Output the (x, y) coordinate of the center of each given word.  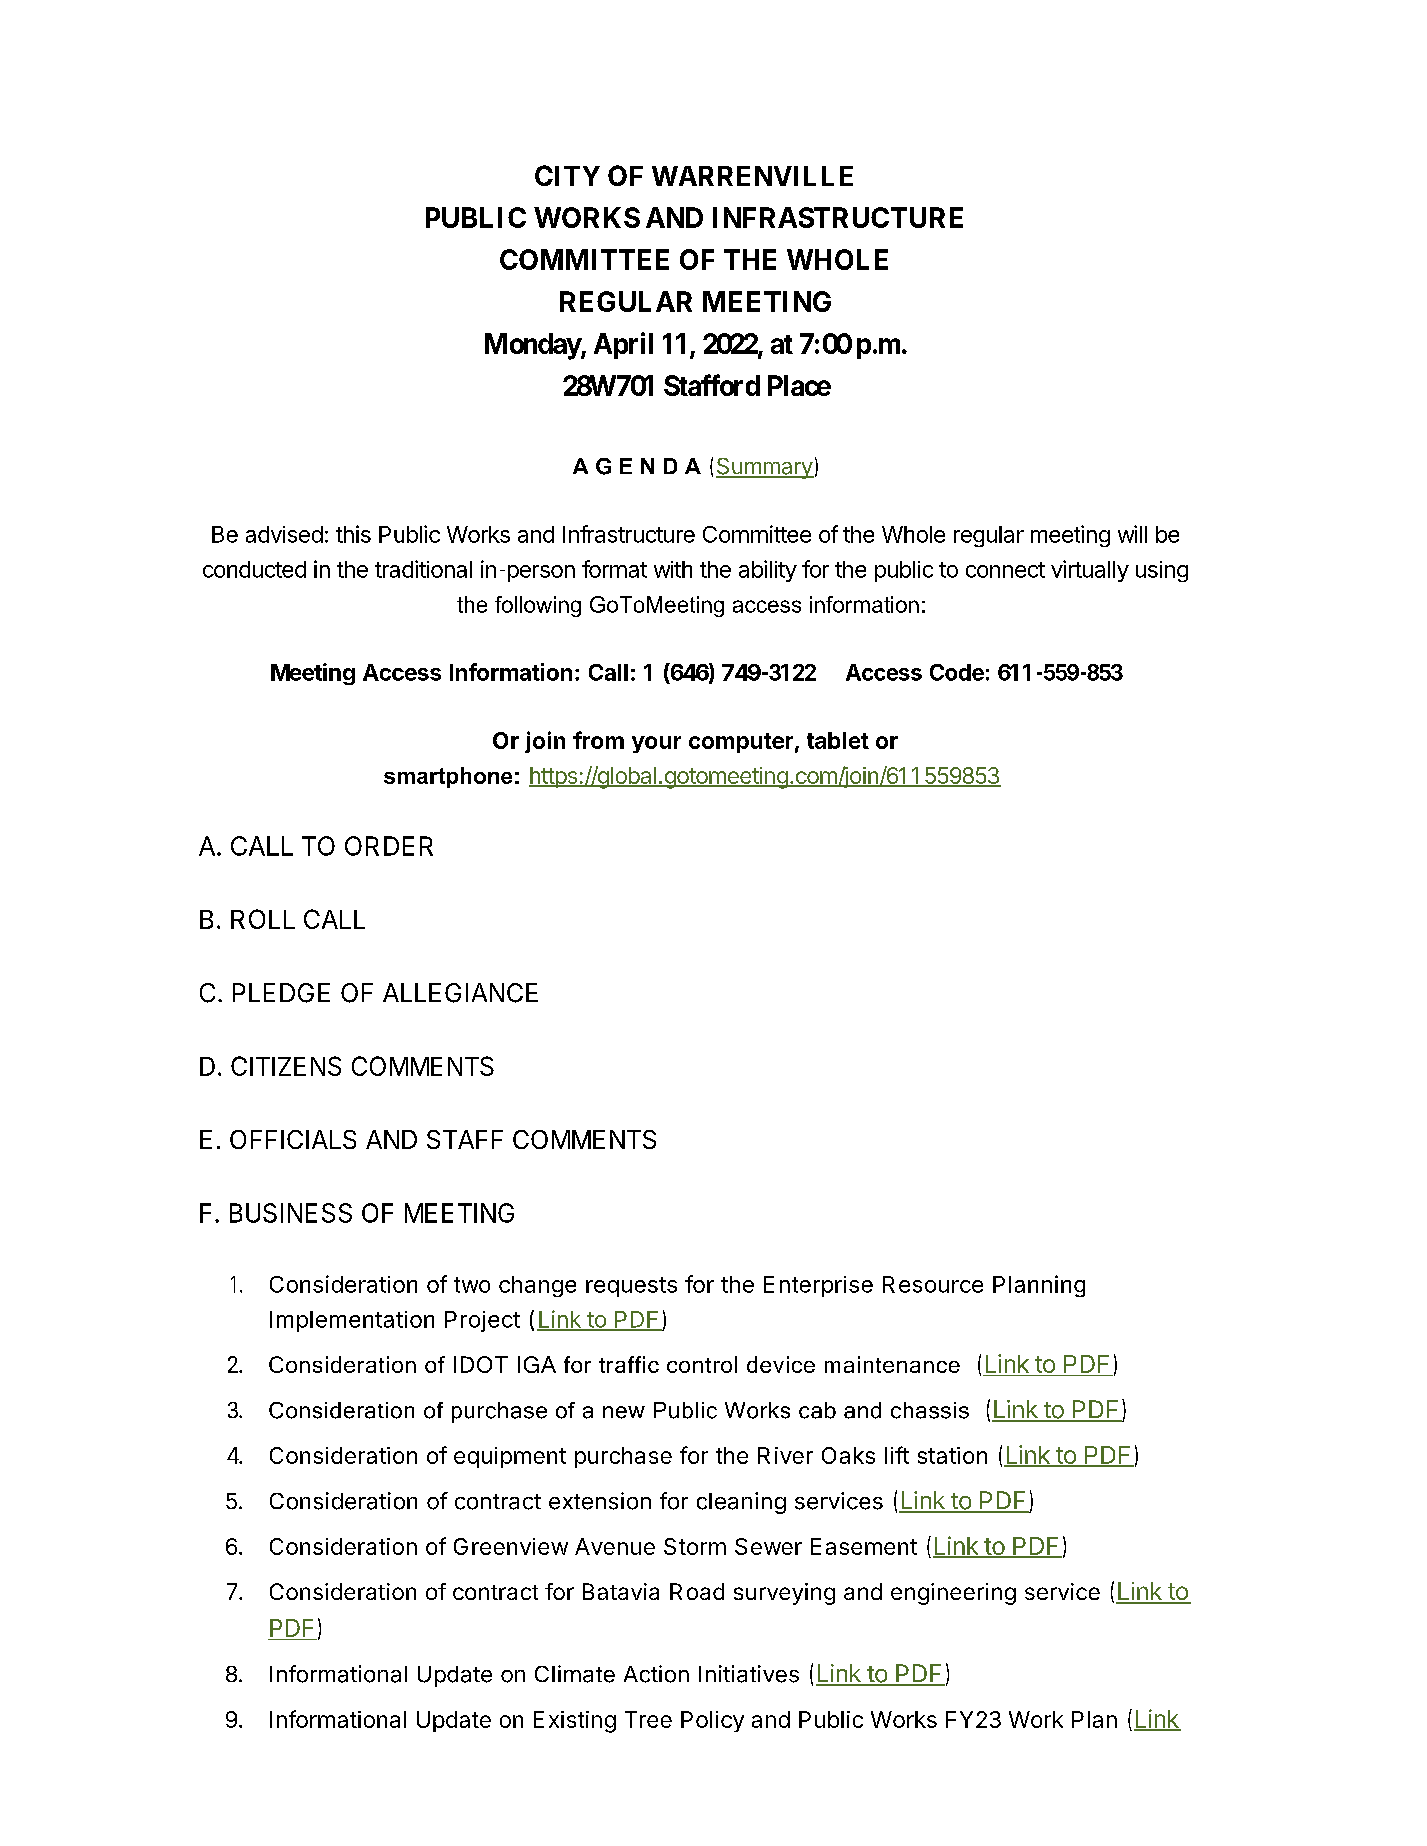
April (623, 345)
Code (957, 672)
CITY (567, 175)
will (1132, 534)
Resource (933, 1284)
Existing (575, 1722)
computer (741, 743)
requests (631, 1287)
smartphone (448, 777)
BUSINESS (291, 1213)
